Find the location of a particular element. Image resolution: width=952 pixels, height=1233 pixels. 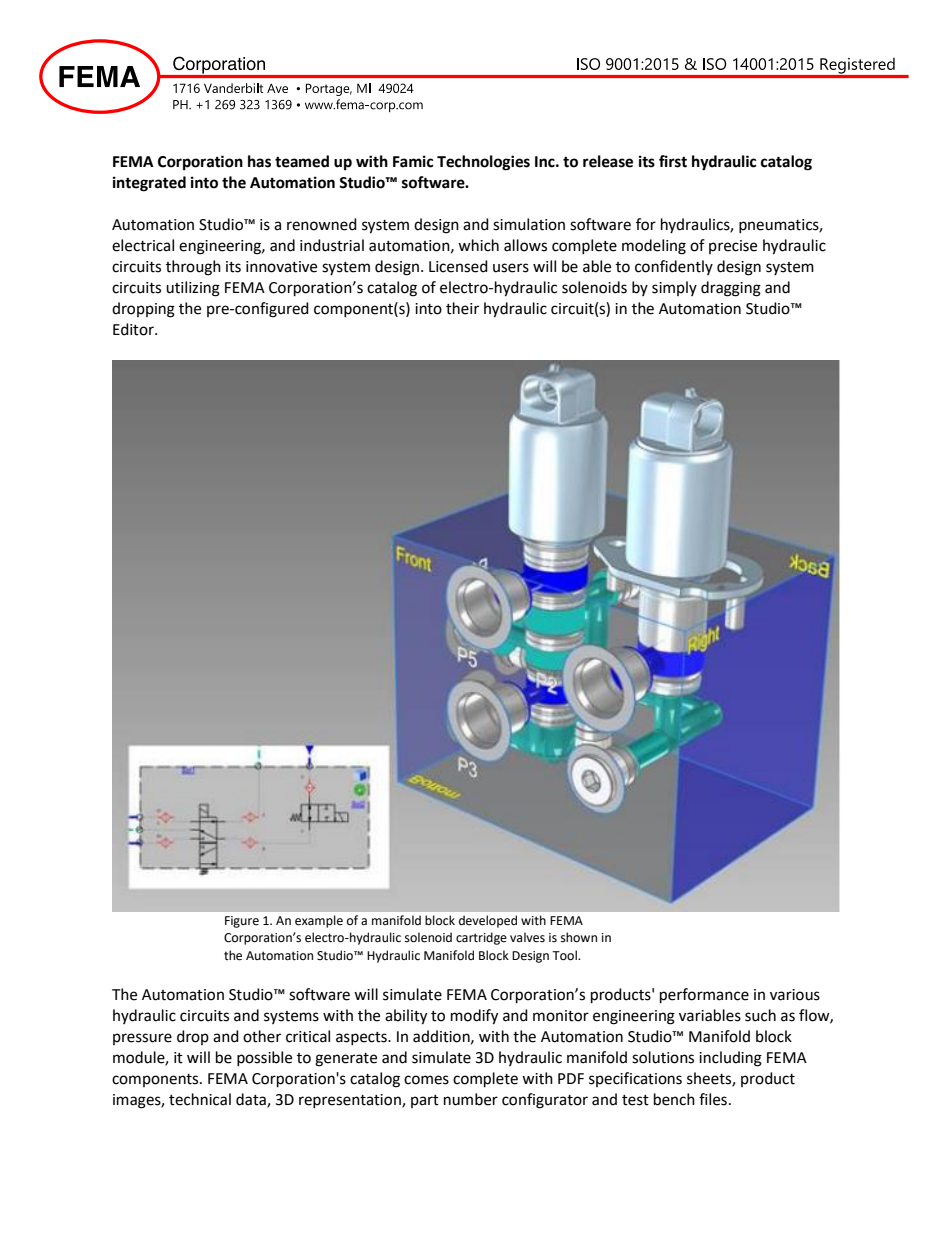

first is located at coordinates (673, 161).
